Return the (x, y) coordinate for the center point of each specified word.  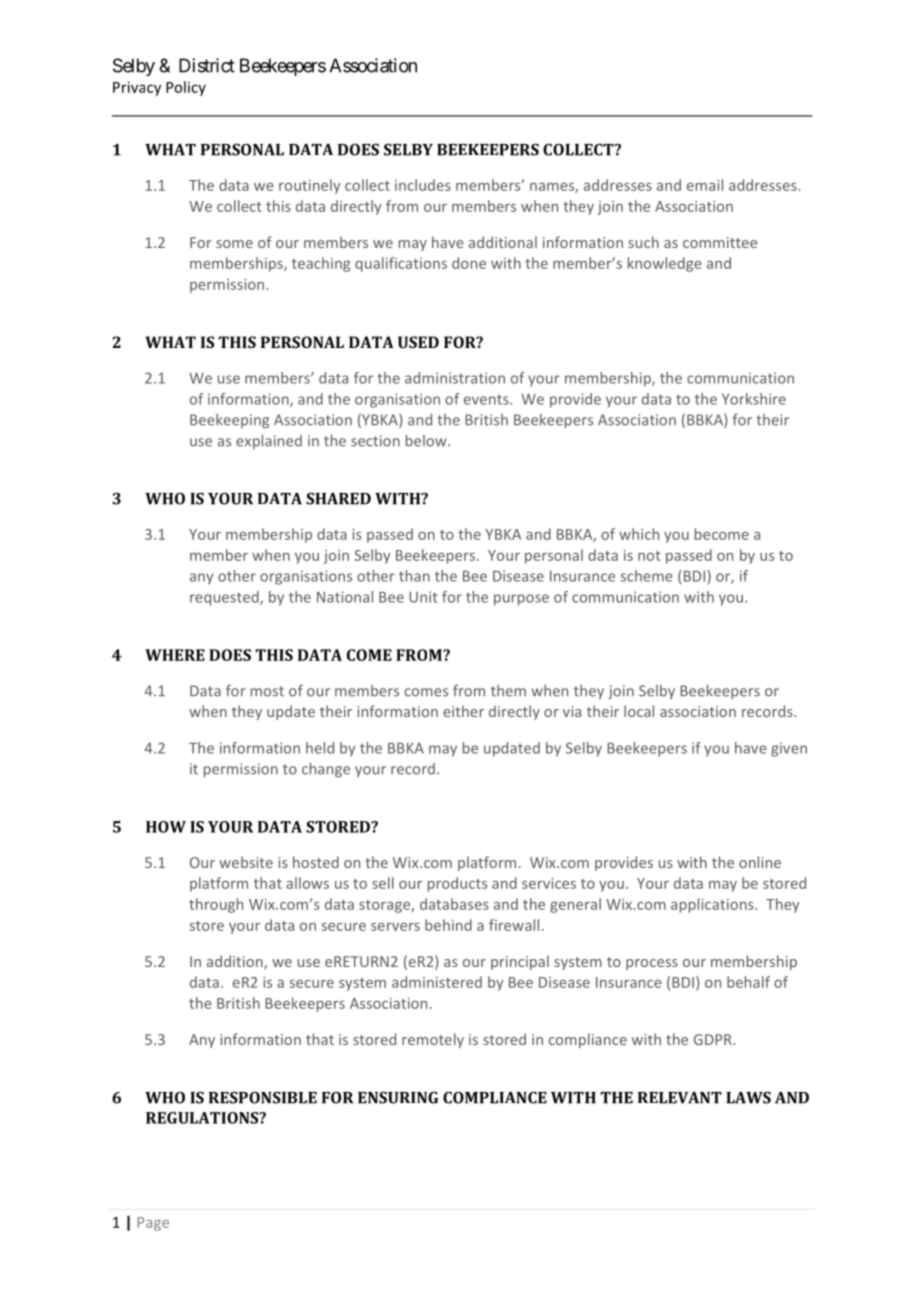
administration (455, 378)
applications (713, 905)
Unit (423, 597)
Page (153, 1224)
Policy (186, 88)
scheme (646, 576)
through (216, 905)
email (705, 185)
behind (448, 925)
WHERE (175, 655)
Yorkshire (754, 399)
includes (423, 185)
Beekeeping (229, 421)
